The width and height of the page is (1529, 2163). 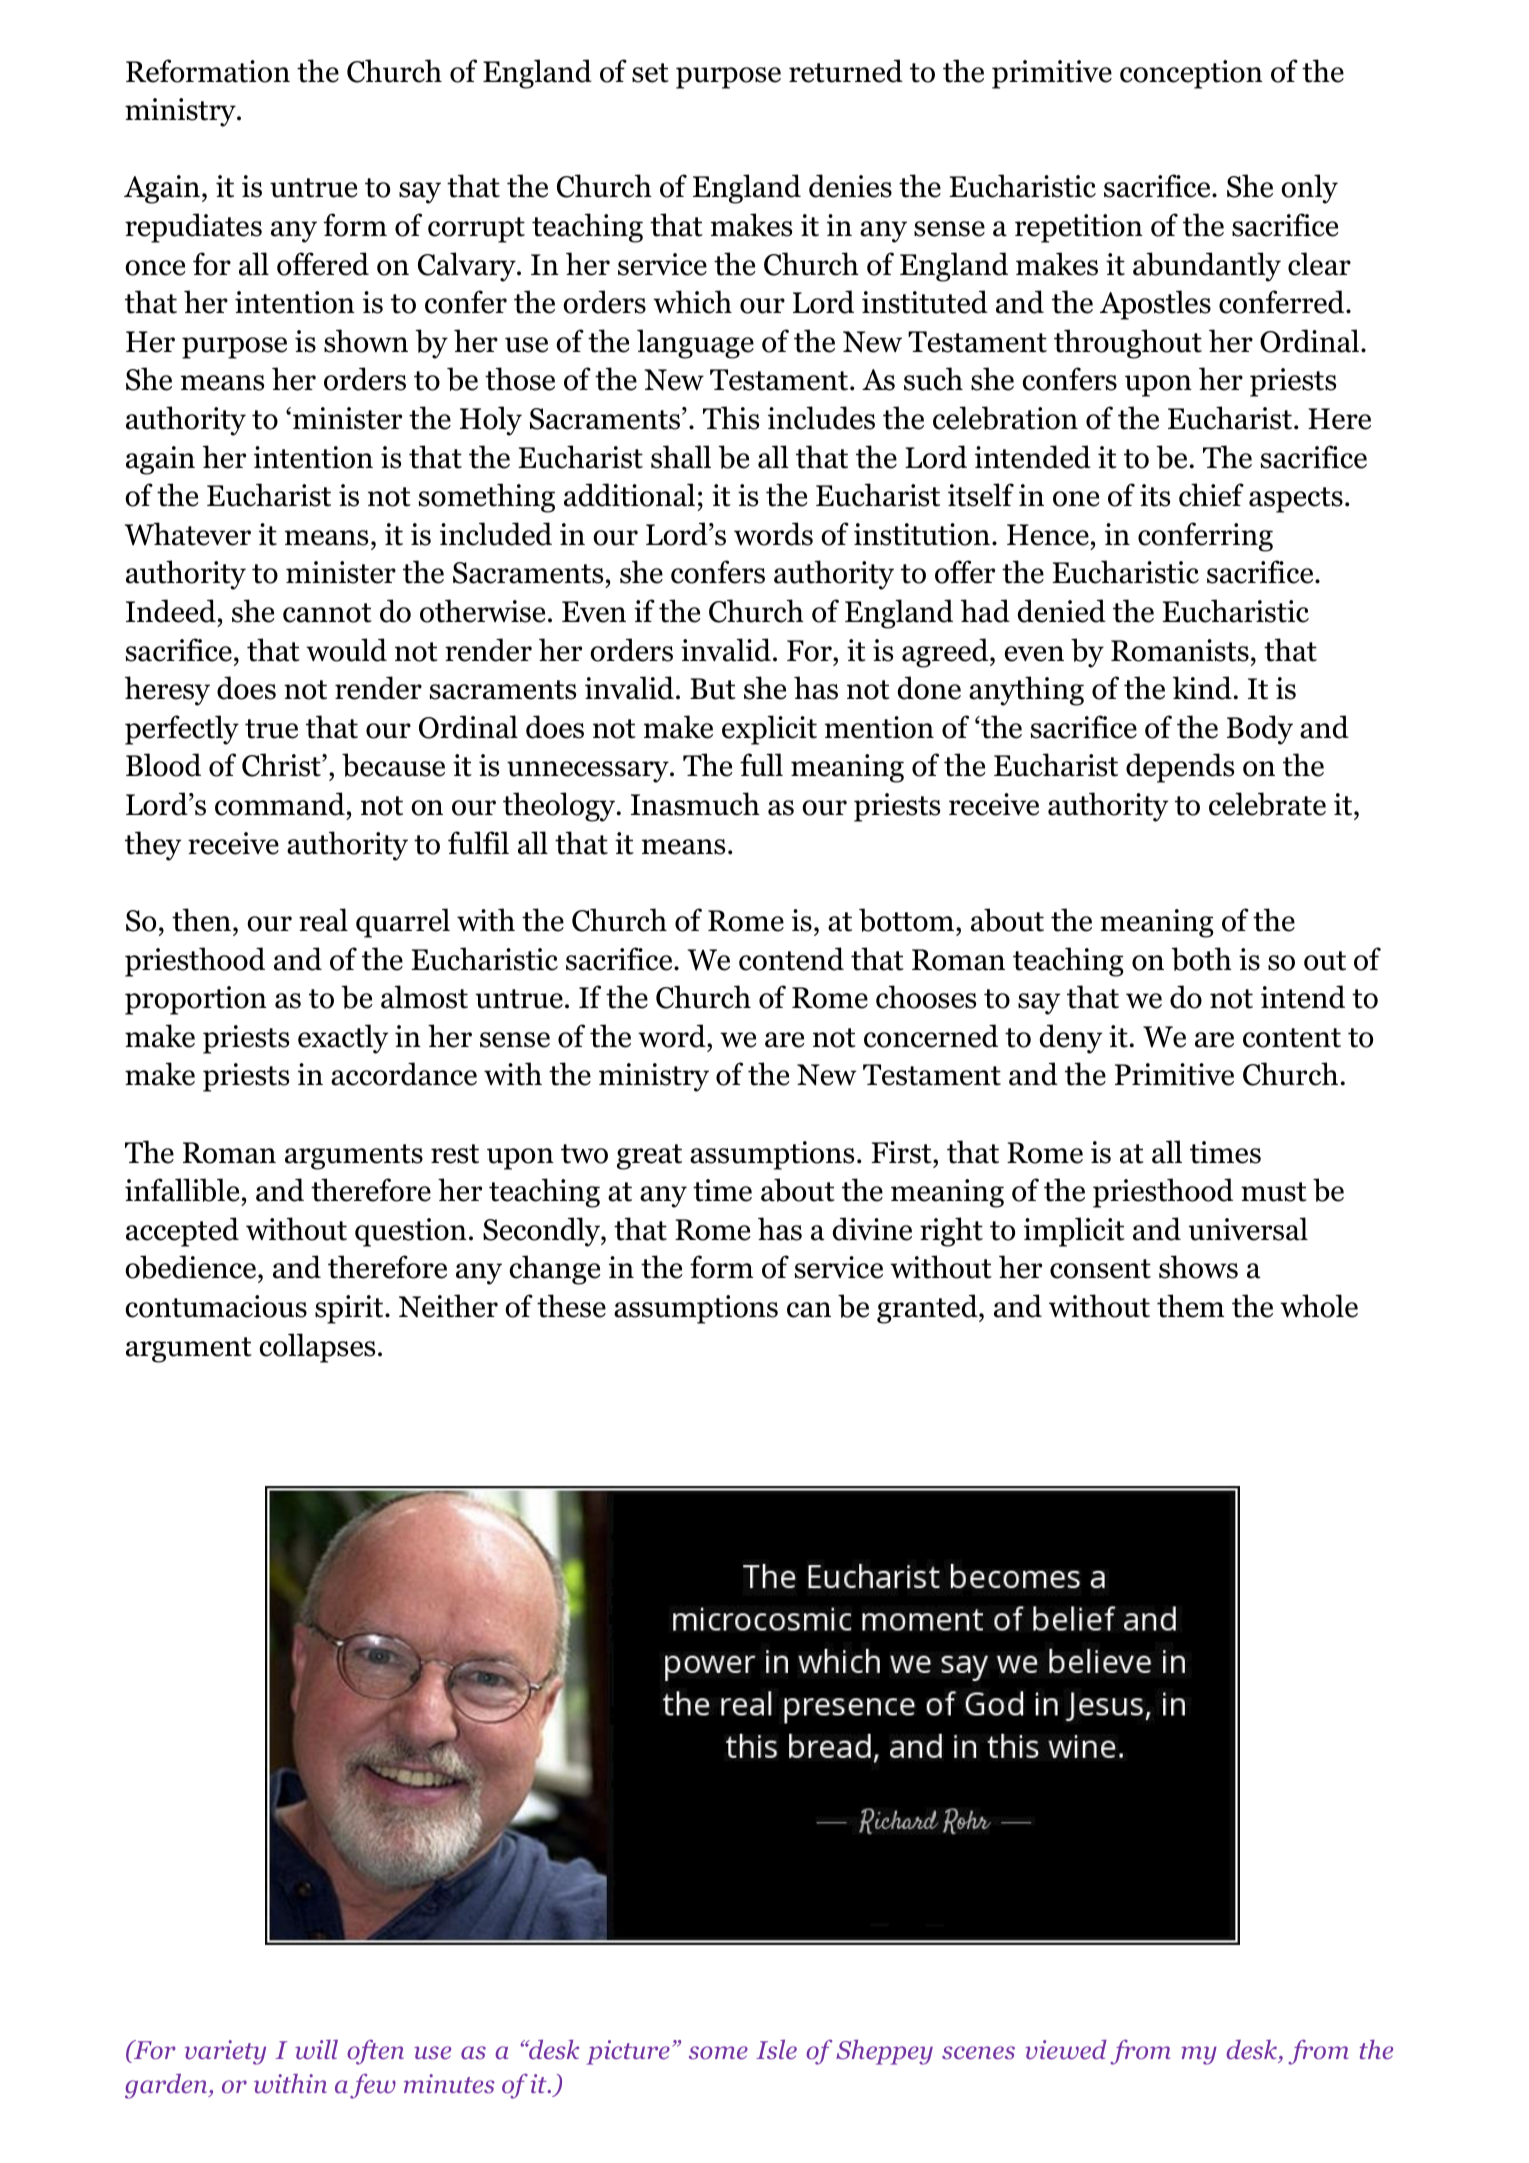 I want to click on viewed, so click(x=1066, y=2050).
